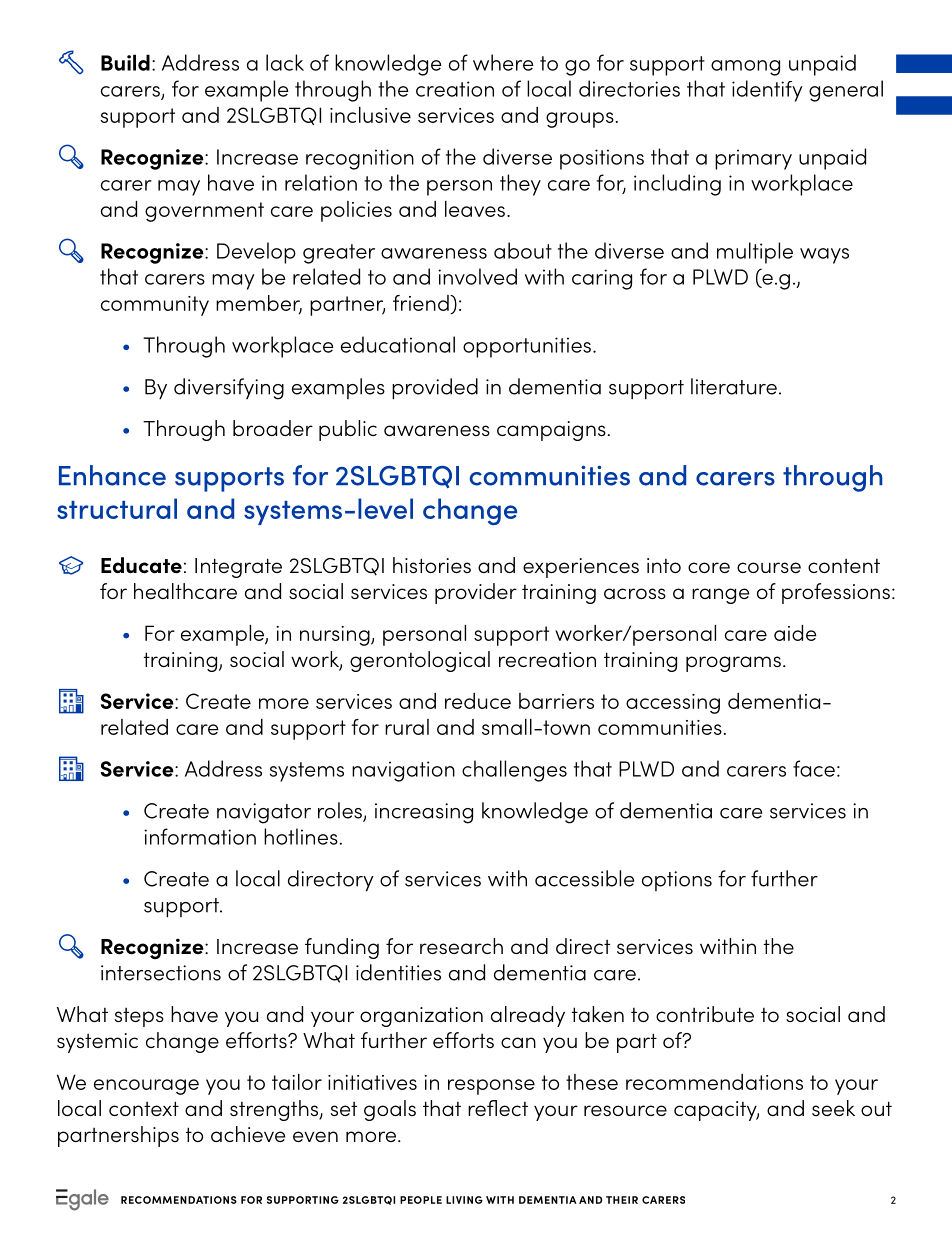 The height and width of the screenshot is (1233, 952). What do you see at coordinates (464, 1200) in the screenshot?
I see `LIVING` at bounding box center [464, 1200].
